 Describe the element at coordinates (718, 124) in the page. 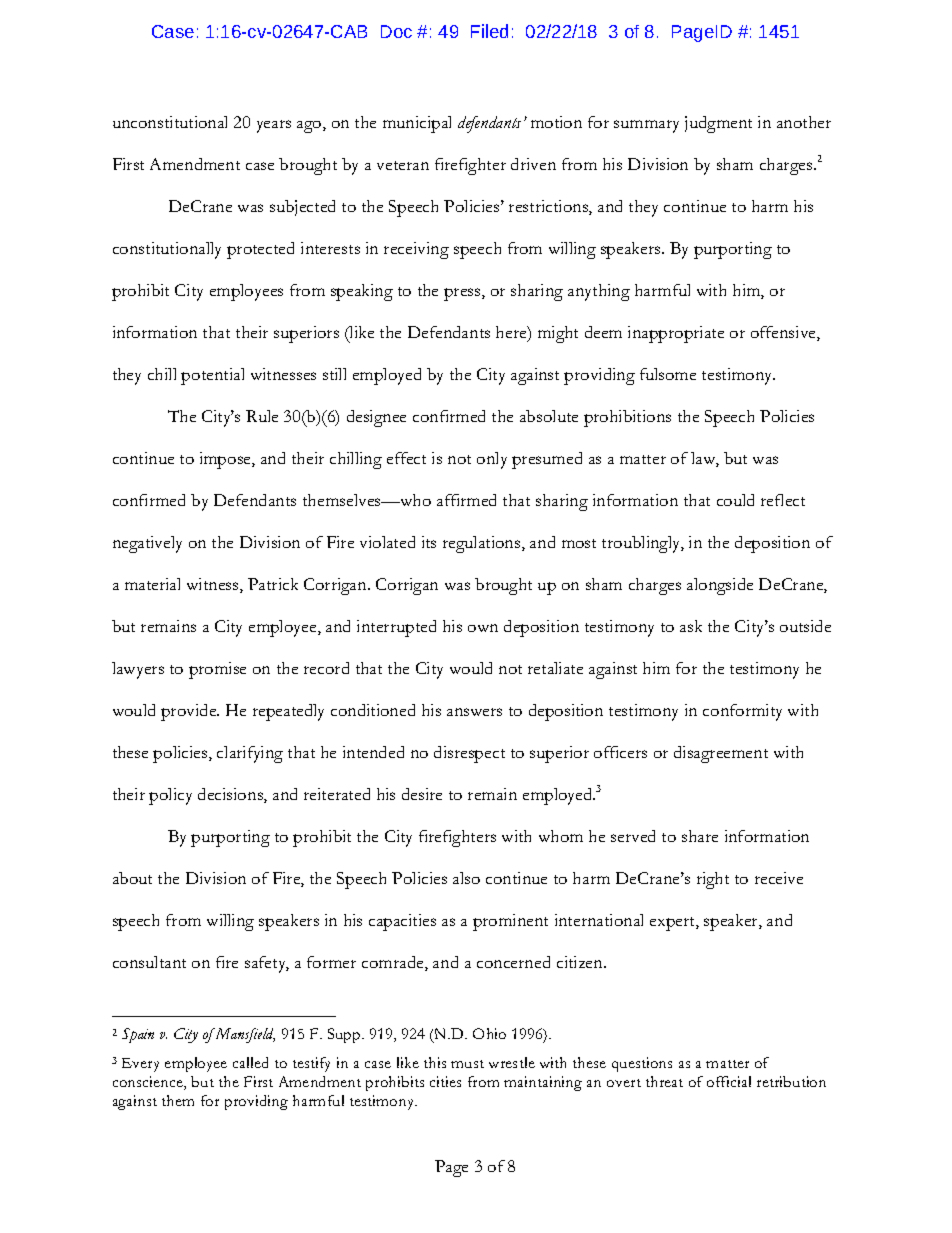

I see `judgment` at that location.
